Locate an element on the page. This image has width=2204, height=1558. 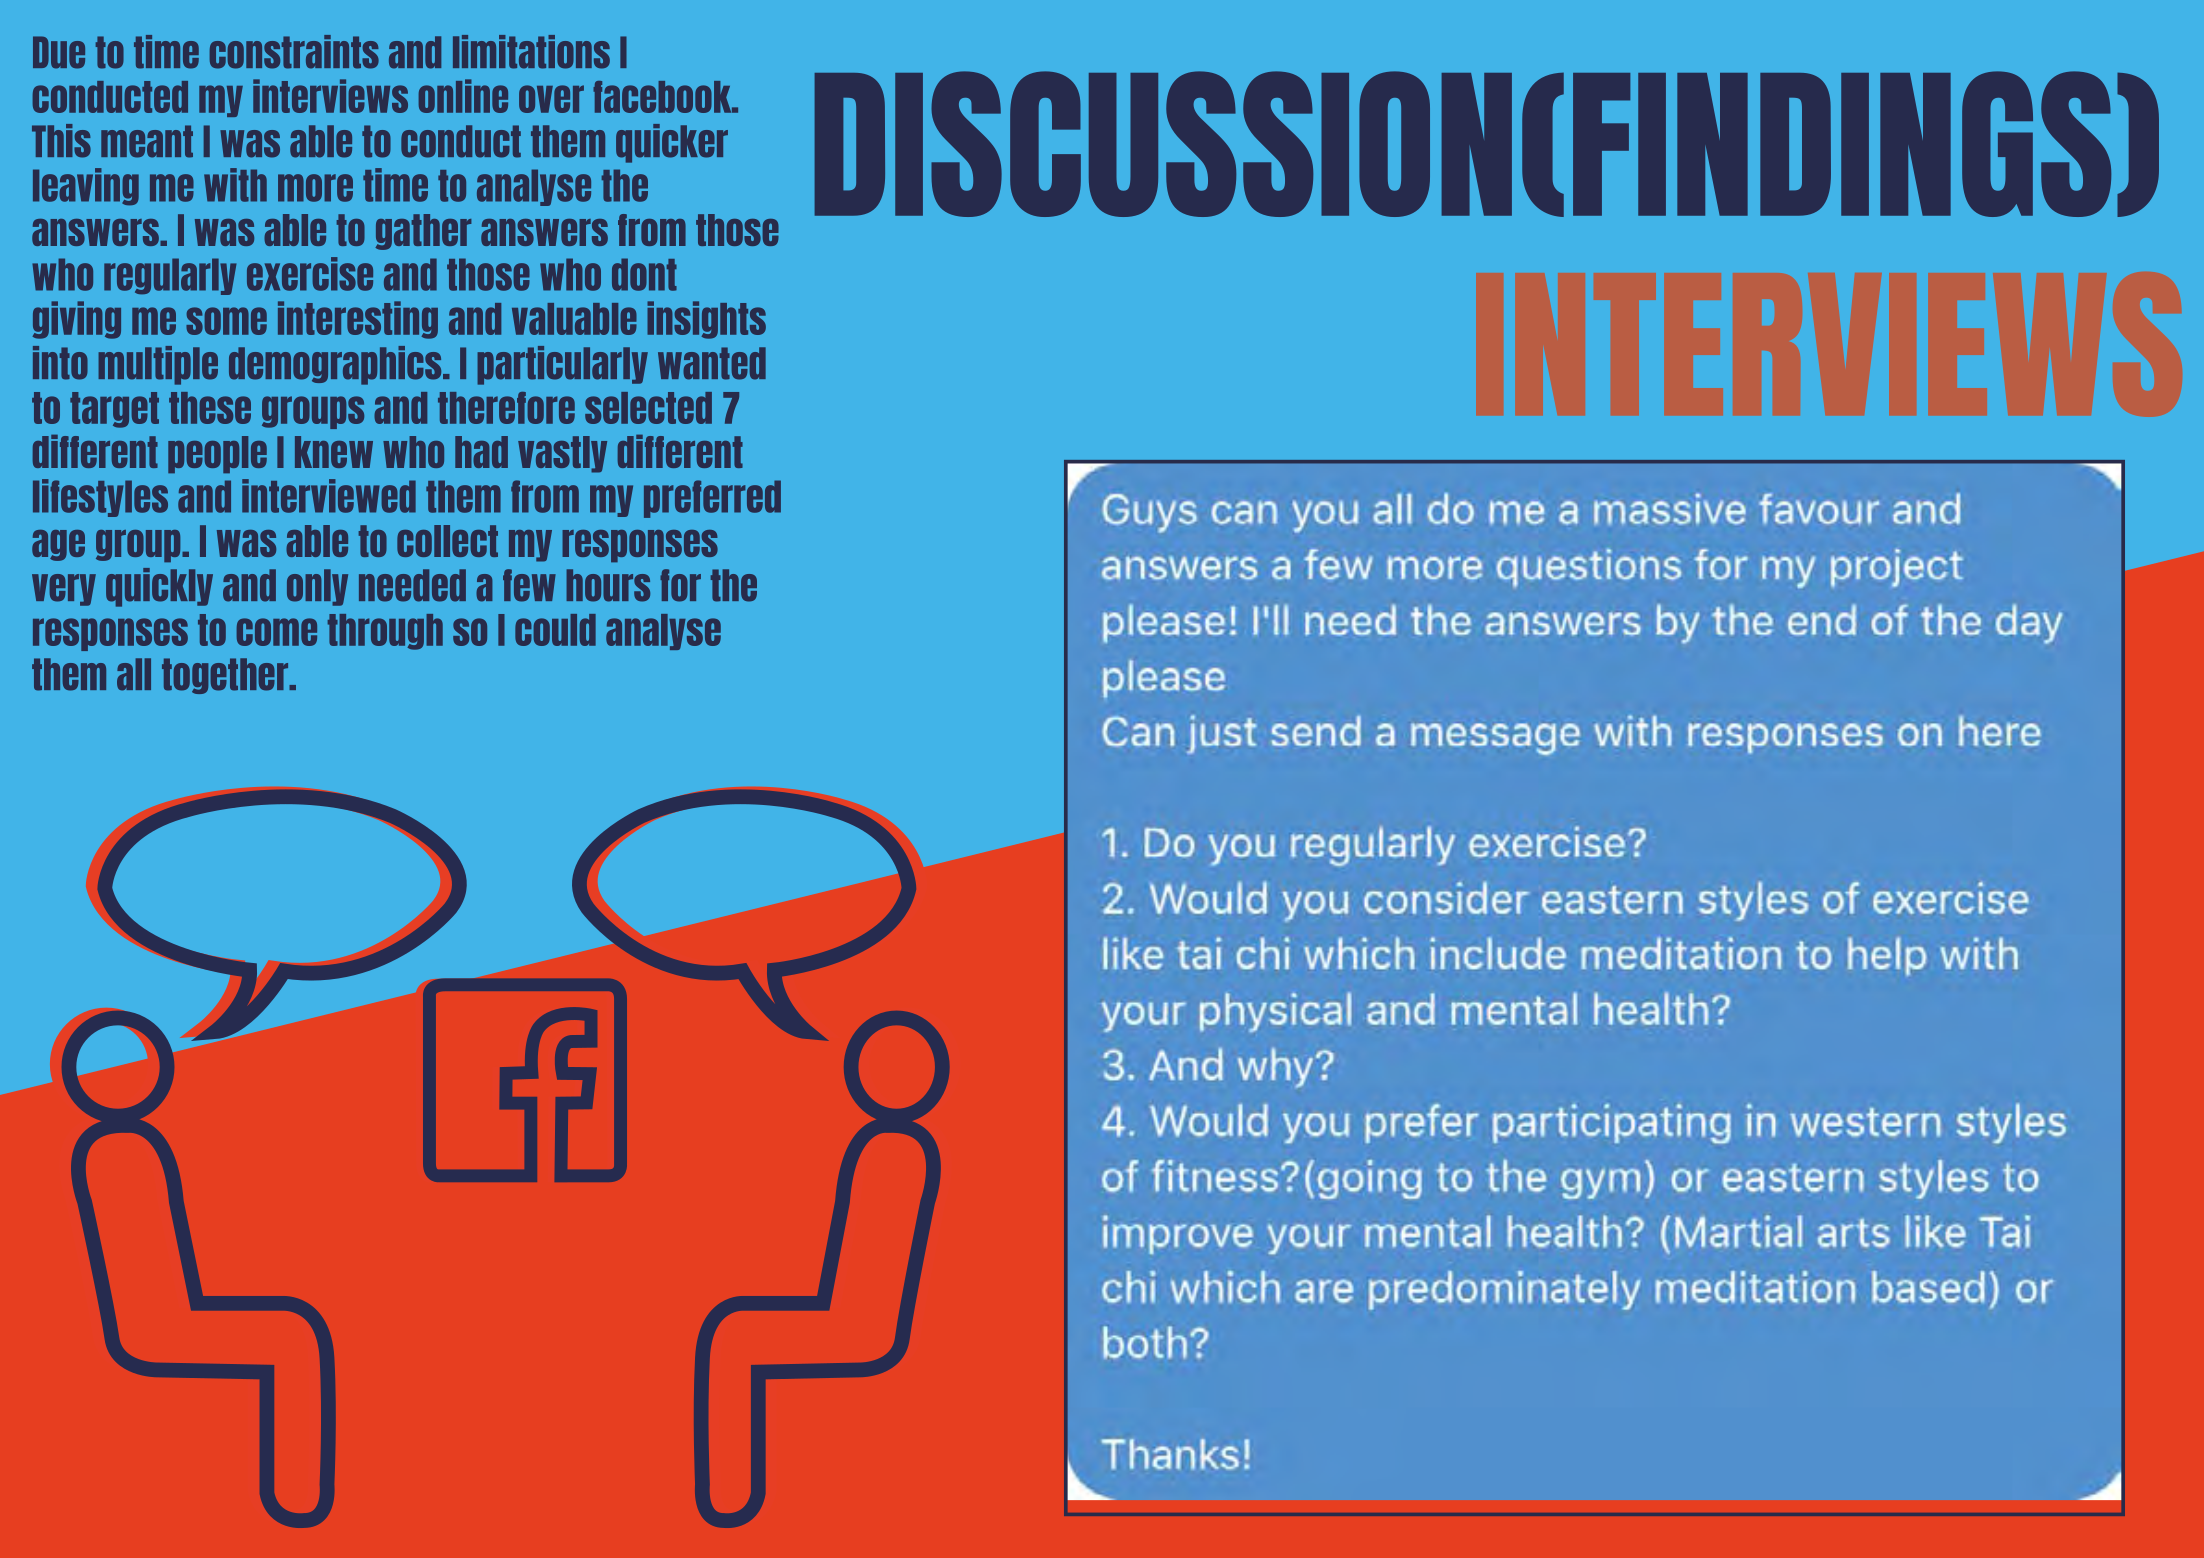
Due is located at coordinates (59, 52).
